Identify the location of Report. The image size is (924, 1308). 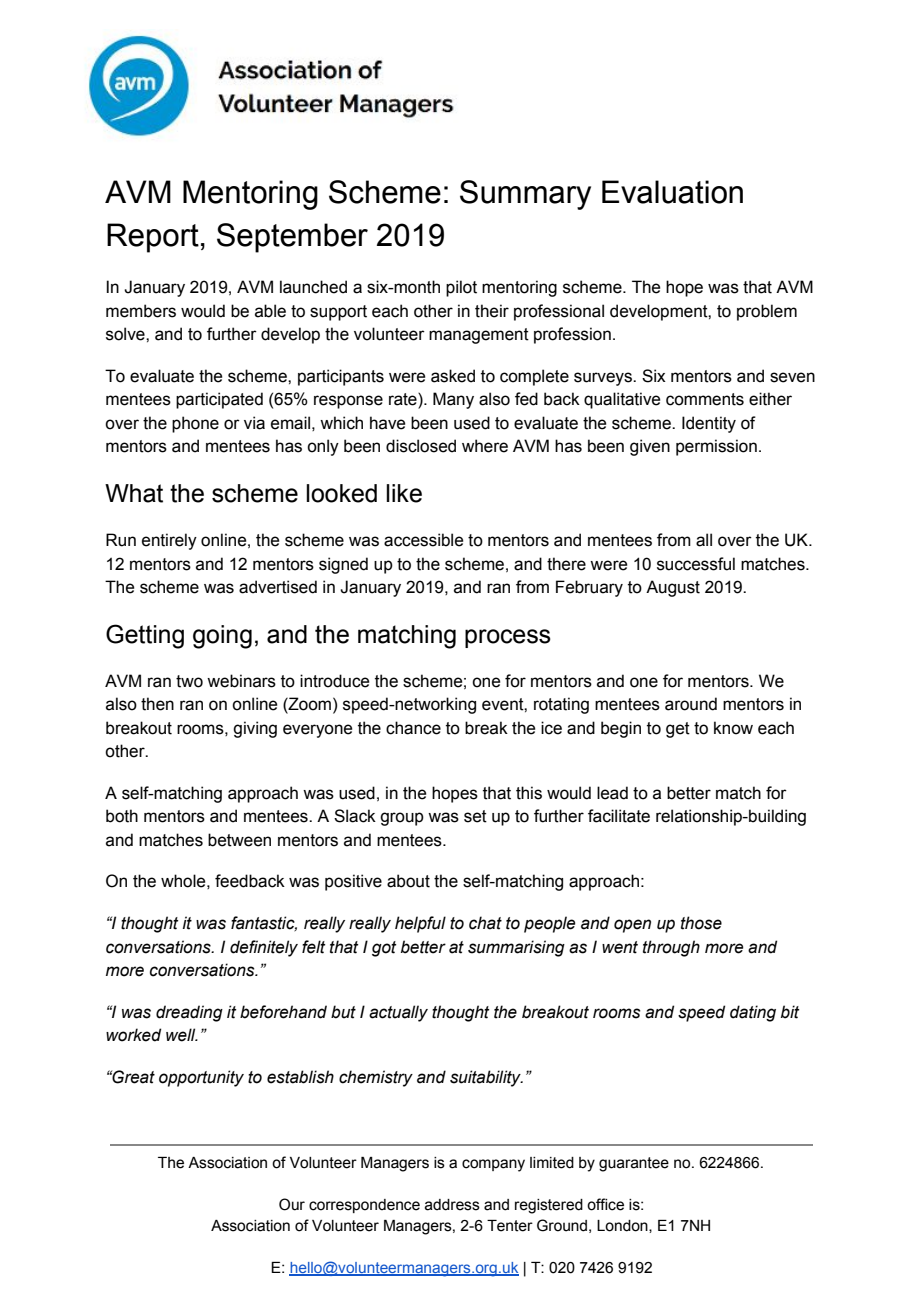
(153, 238).
